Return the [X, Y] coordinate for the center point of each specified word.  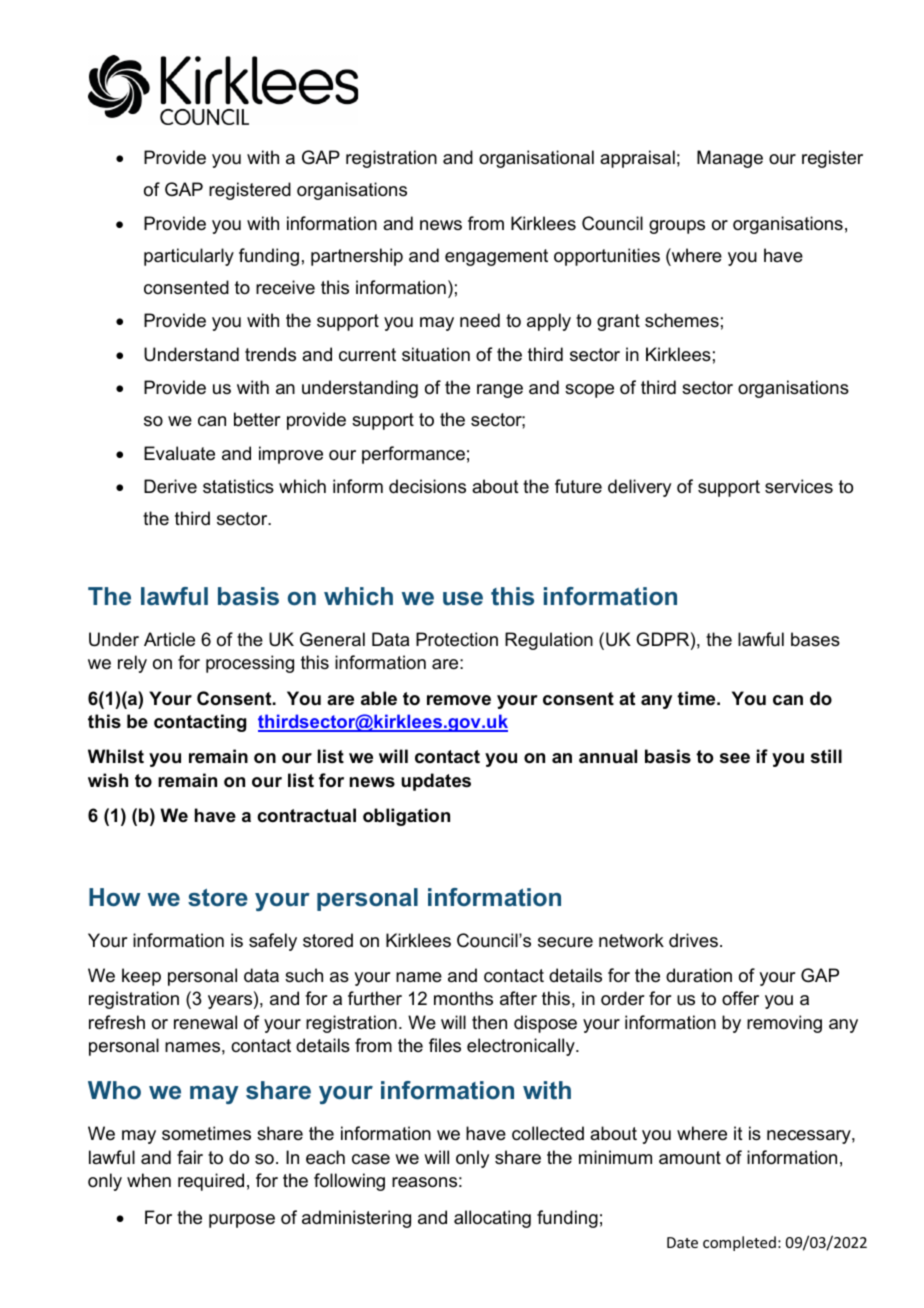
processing [250, 664]
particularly [189, 257]
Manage [730, 159]
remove [459, 700]
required [211, 1182]
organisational [536, 159]
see [735, 758]
